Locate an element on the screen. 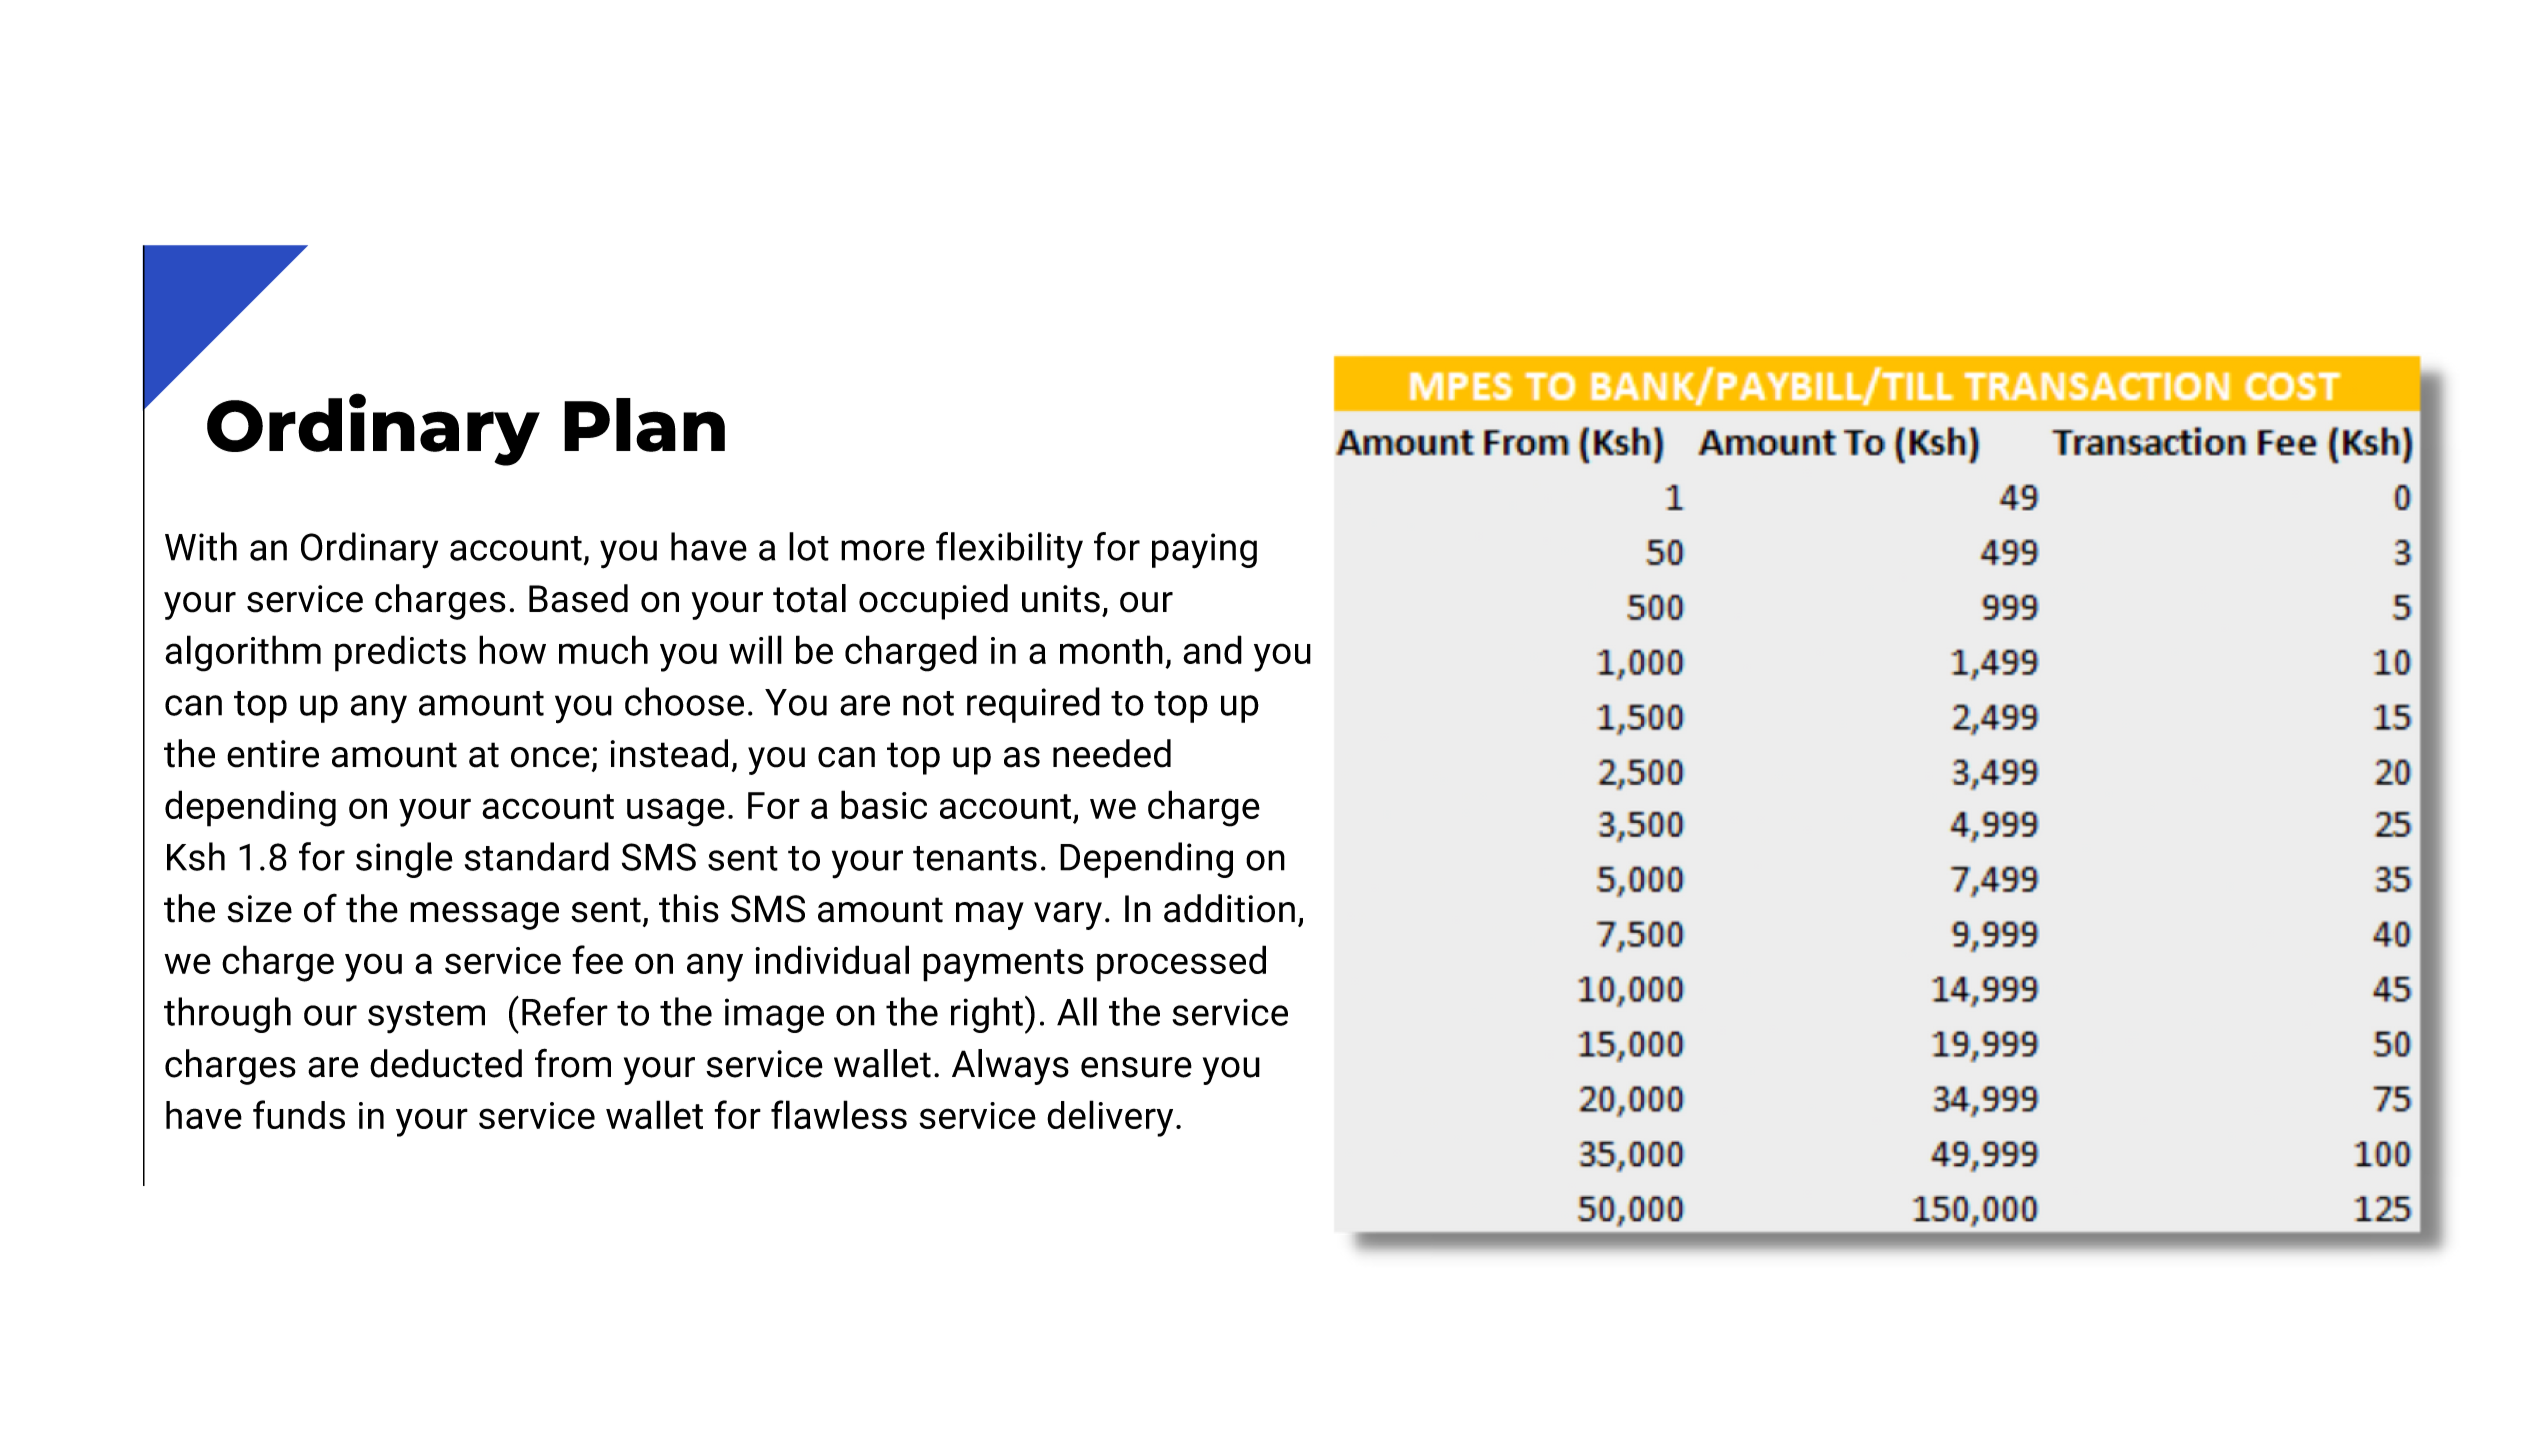  flawless is located at coordinates (839, 1114).
